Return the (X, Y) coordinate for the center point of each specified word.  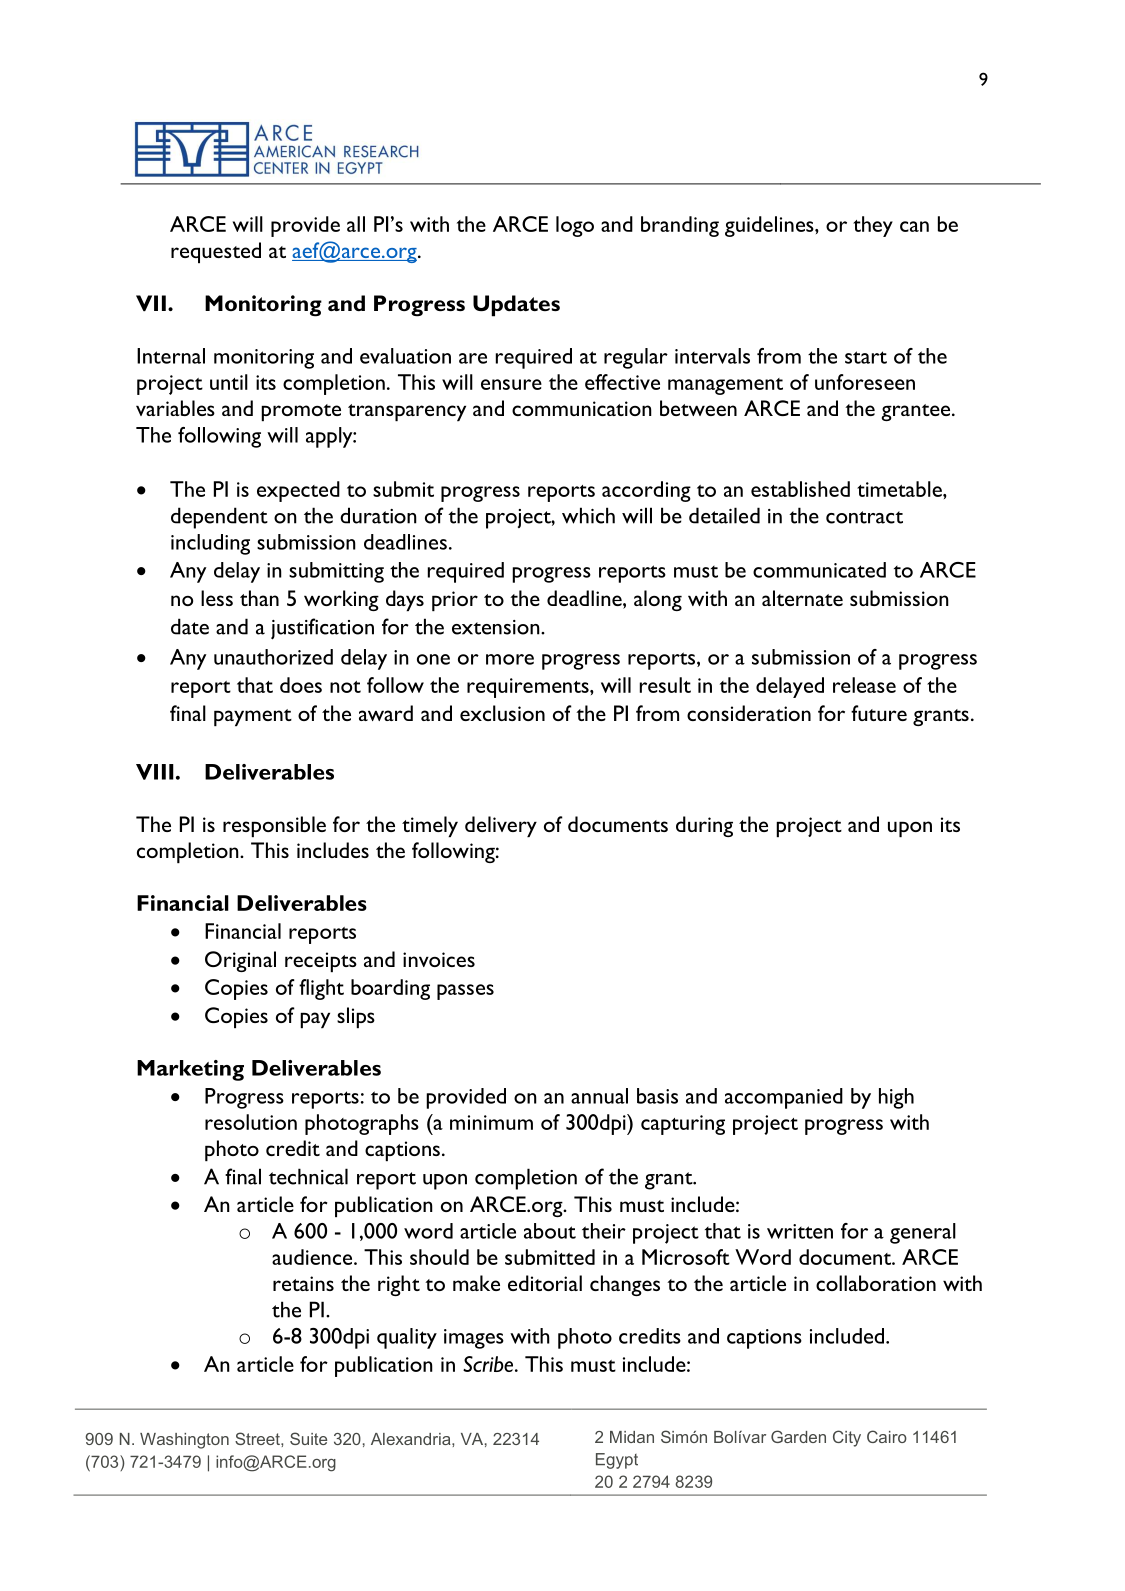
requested (216, 252)
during (704, 826)
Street (258, 1438)
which (588, 515)
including (210, 544)
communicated (819, 570)
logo (575, 226)
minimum (491, 1122)
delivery (501, 826)
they (873, 226)
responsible (274, 826)
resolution (251, 1122)
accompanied (784, 1098)
